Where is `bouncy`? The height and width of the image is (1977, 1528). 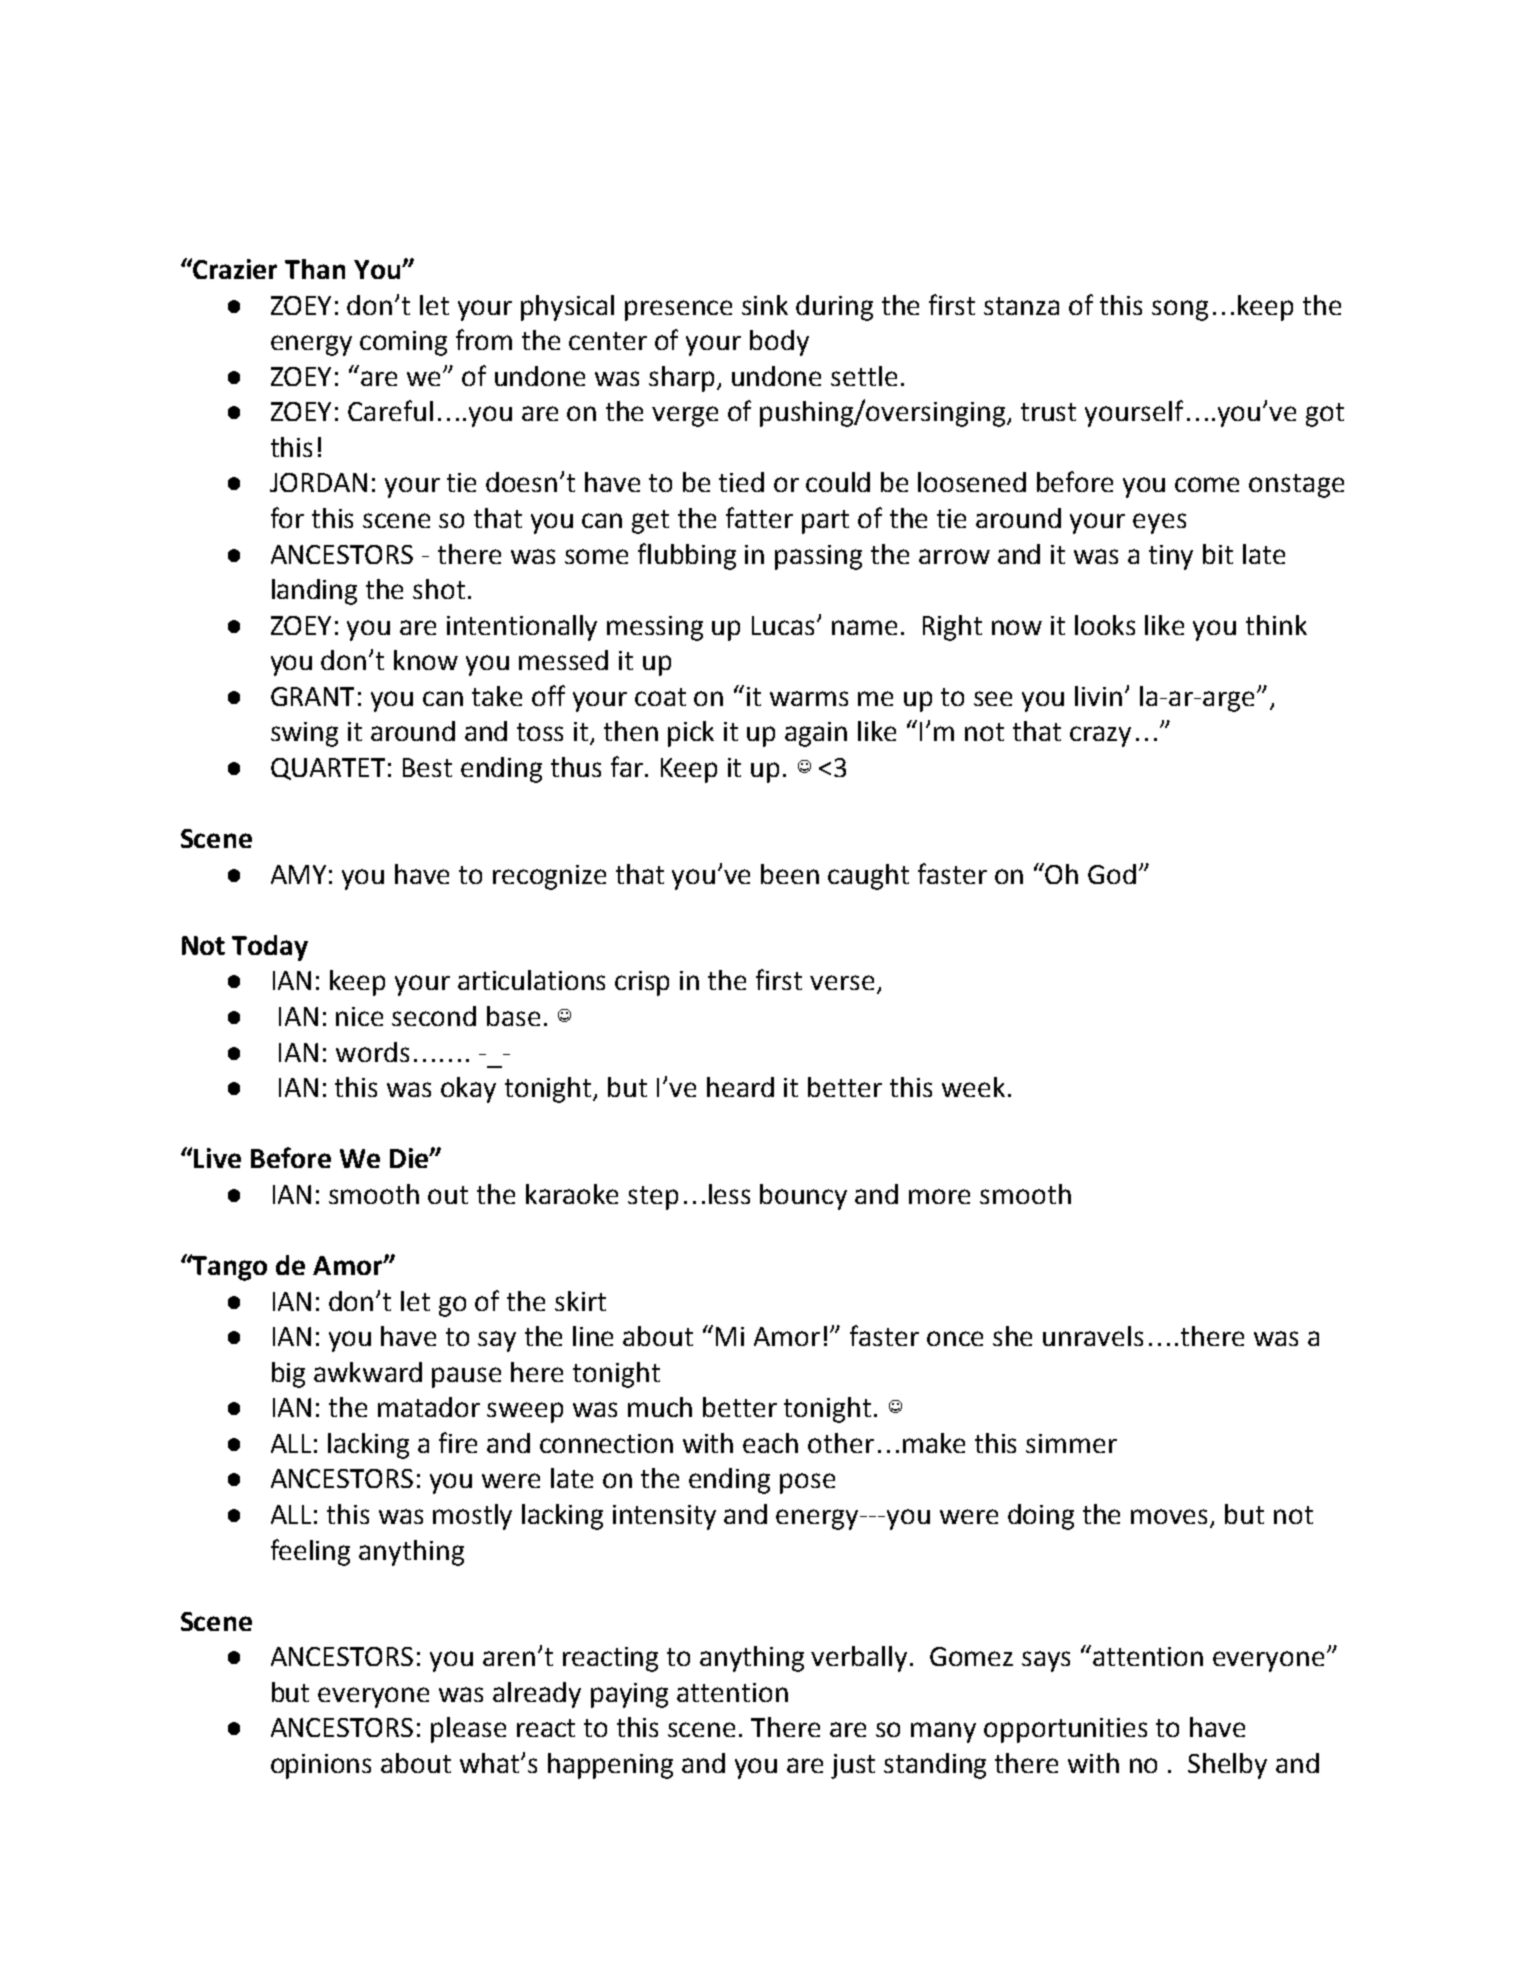
bouncy is located at coordinates (803, 1197).
